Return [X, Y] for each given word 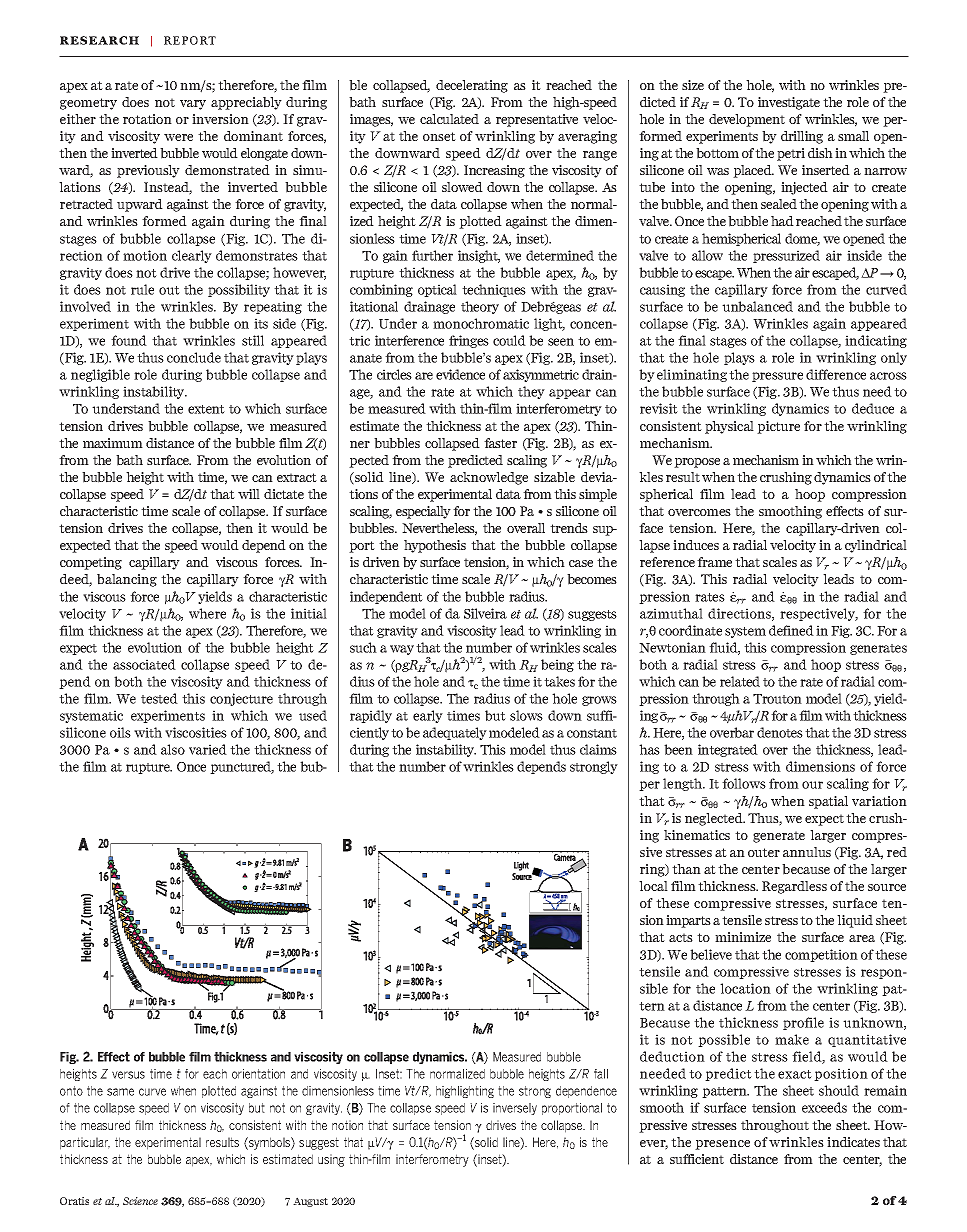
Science [140, 1201]
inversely [515, 1109]
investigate [789, 103]
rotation [147, 119]
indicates [853, 1142]
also [173, 749]
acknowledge [489, 478]
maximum [113, 443]
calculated [449, 119]
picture [778, 427]
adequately [455, 733]
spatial [828, 802]
